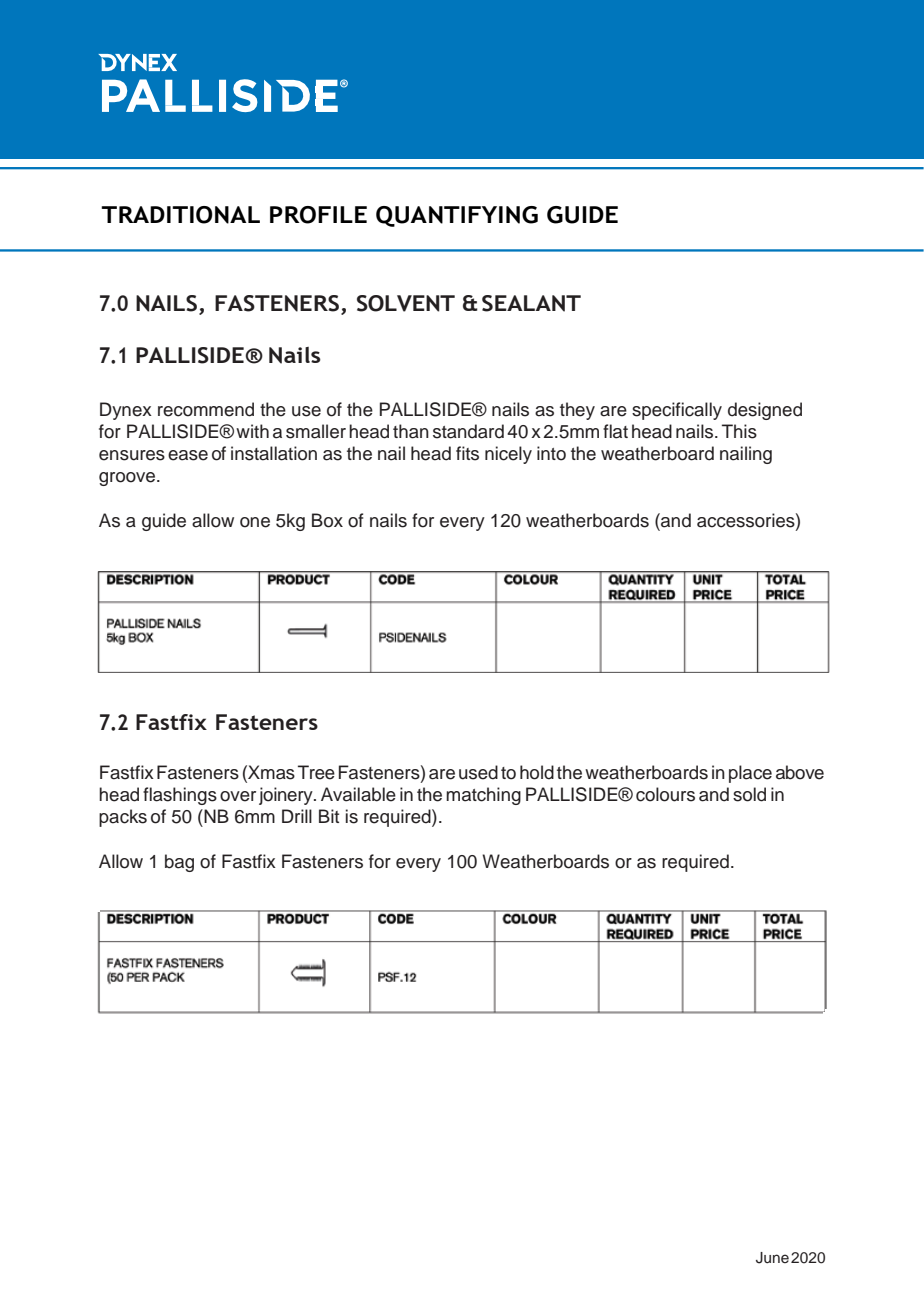 The image size is (924, 1307). What do you see at coordinates (739, 431) in the document?
I see `This` at bounding box center [739, 431].
